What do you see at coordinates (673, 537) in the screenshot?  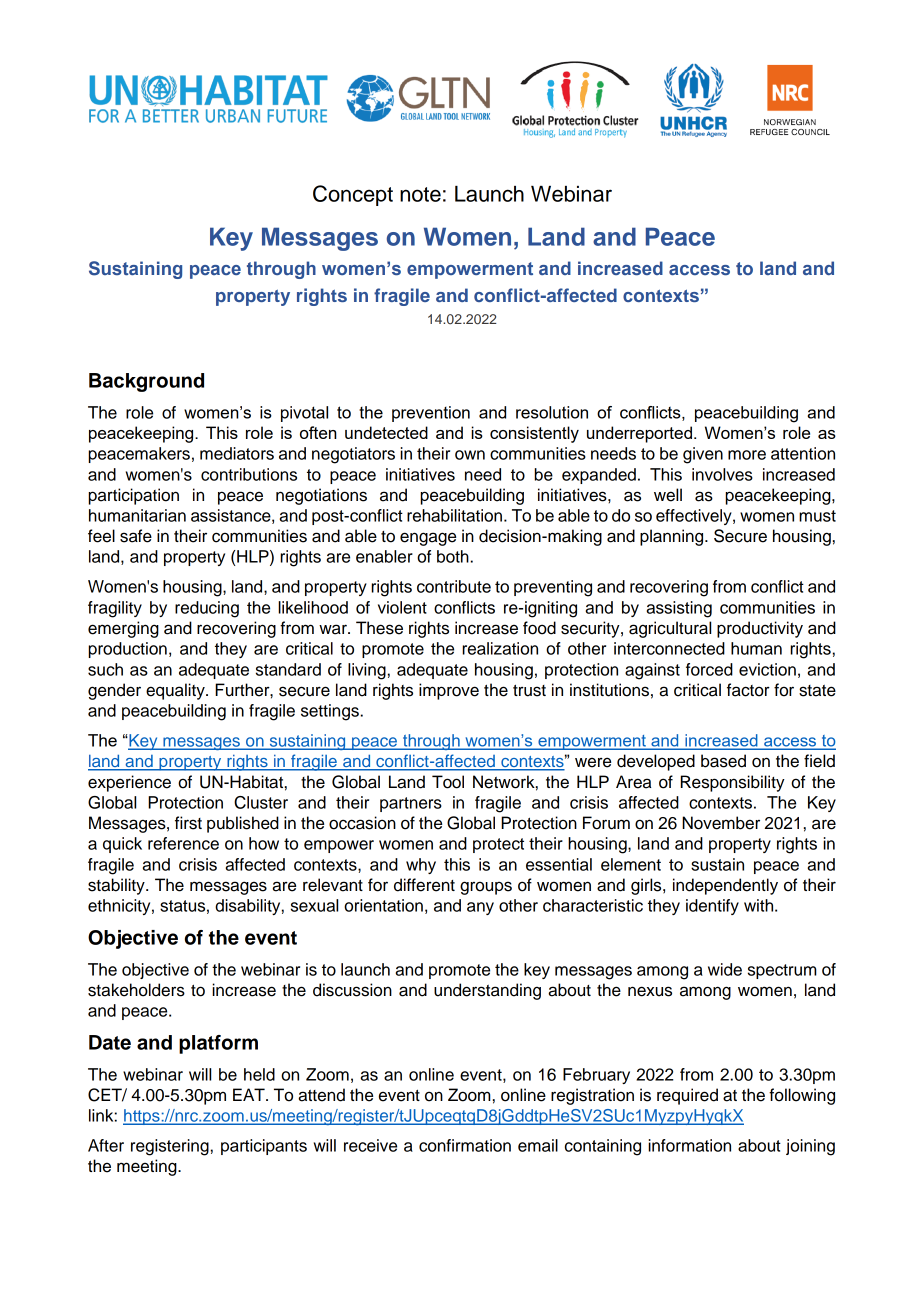 I see `planning` at bounding box center [673, 537].
